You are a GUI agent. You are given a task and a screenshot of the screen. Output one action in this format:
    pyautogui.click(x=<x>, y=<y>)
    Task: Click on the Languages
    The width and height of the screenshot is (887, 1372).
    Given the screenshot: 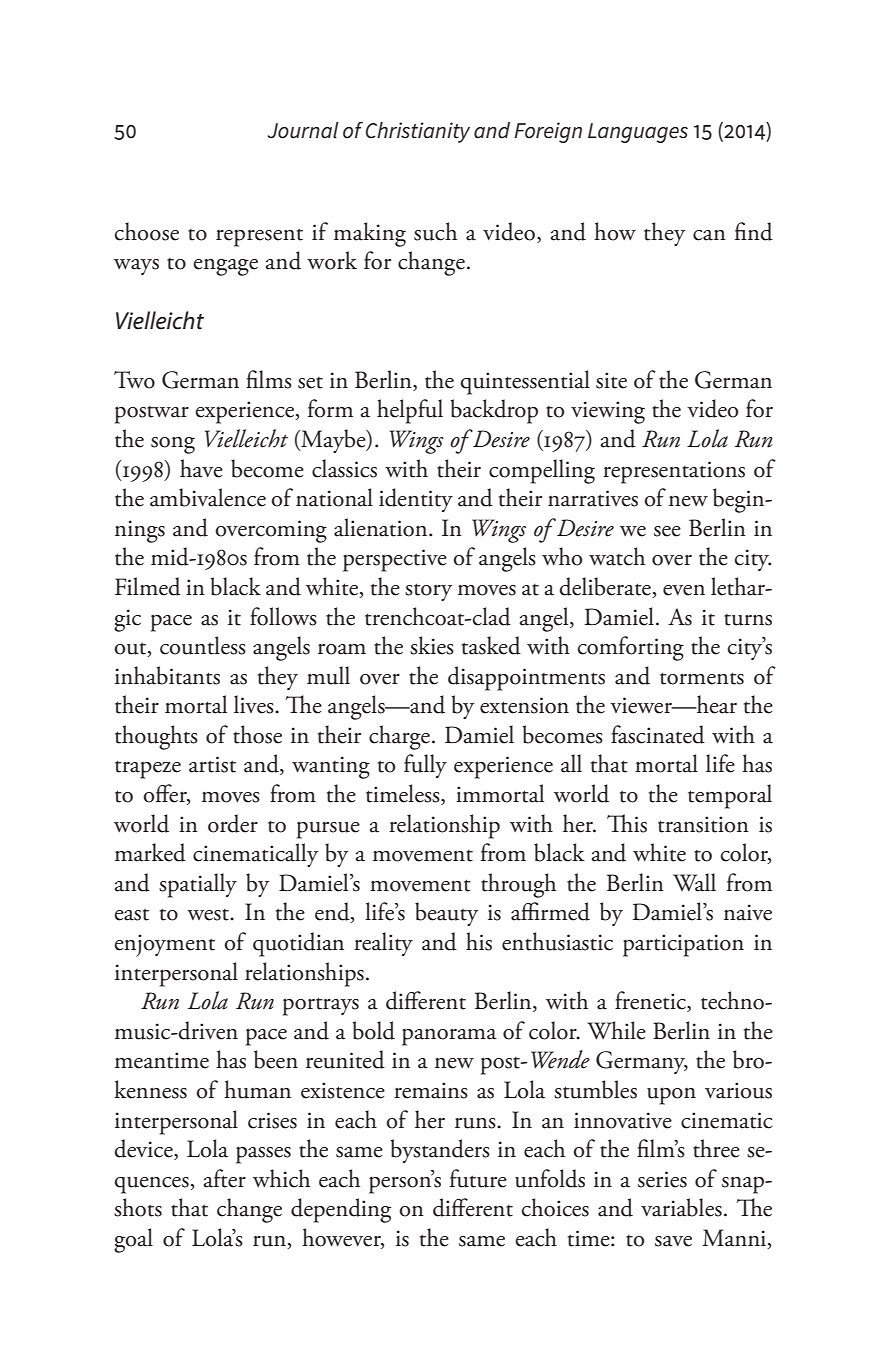 What is the action you would take?
    pyautogui.click(x=638, y=133)
